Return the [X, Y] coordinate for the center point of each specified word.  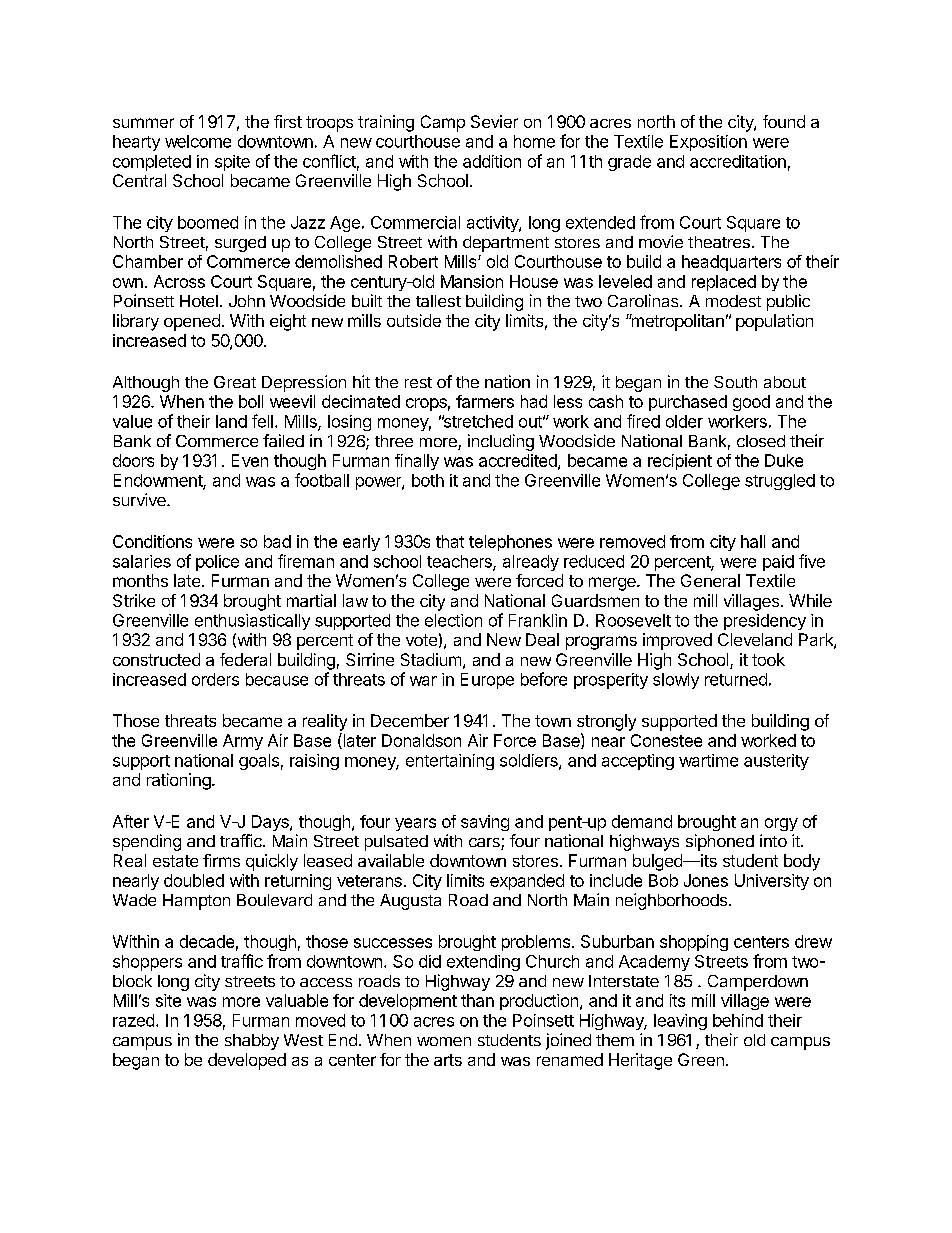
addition [492, 161]
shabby [252, 1042]
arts [448, 1060]
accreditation [738, 161]
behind [738, 1020]
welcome [198, 141]
